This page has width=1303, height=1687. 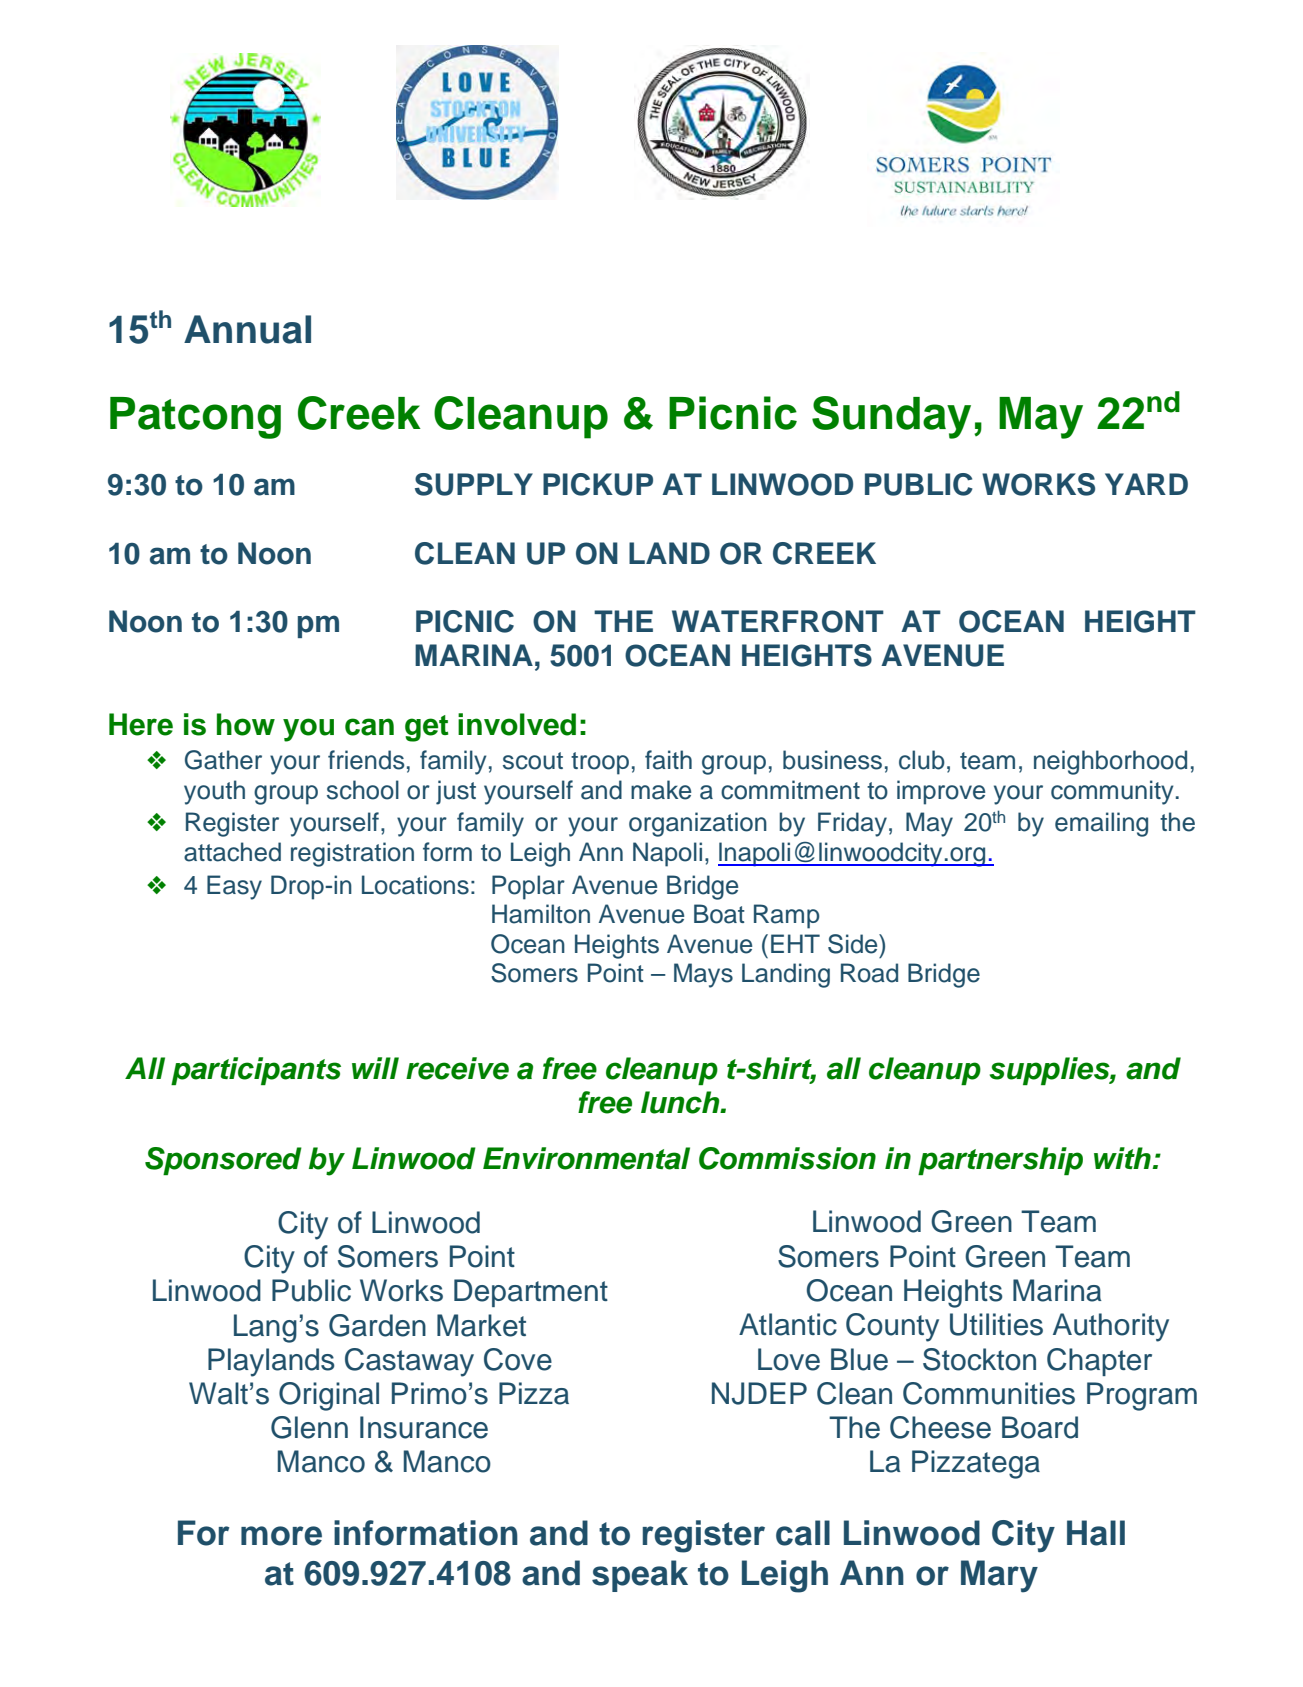 What do you see at coordinates (247, 329) in the page?
I see `Annual` at bounding box center [247, 329].
